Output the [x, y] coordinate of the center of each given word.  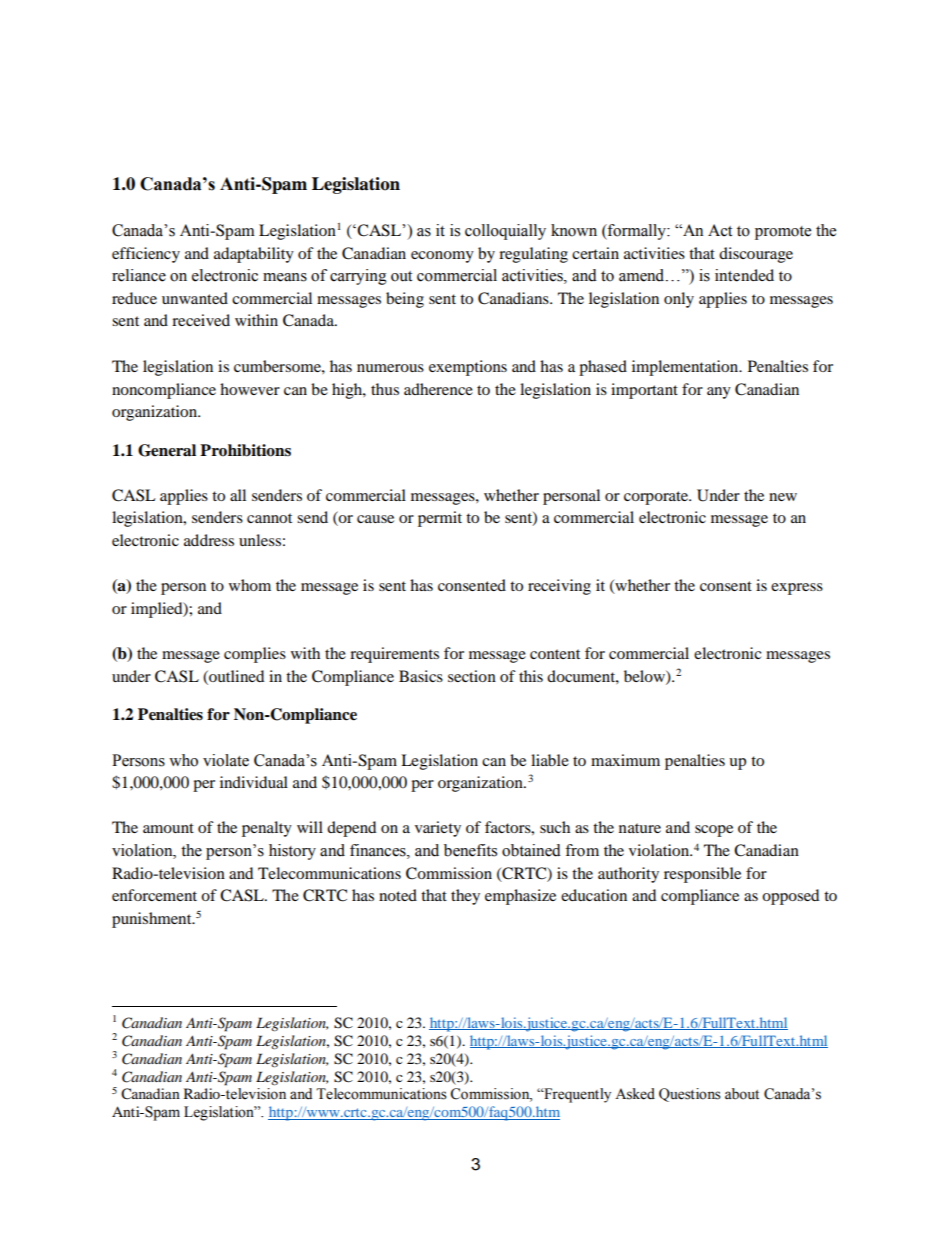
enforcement [154, 895]
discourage [756, 255]
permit [440, 519]
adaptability [254, 255]
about [742, 1094]
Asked [635, 1094]
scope [714, 831]
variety [438, 829]
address [209, 540]
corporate [657, 498]
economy [442, 257]
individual [254, 782]
